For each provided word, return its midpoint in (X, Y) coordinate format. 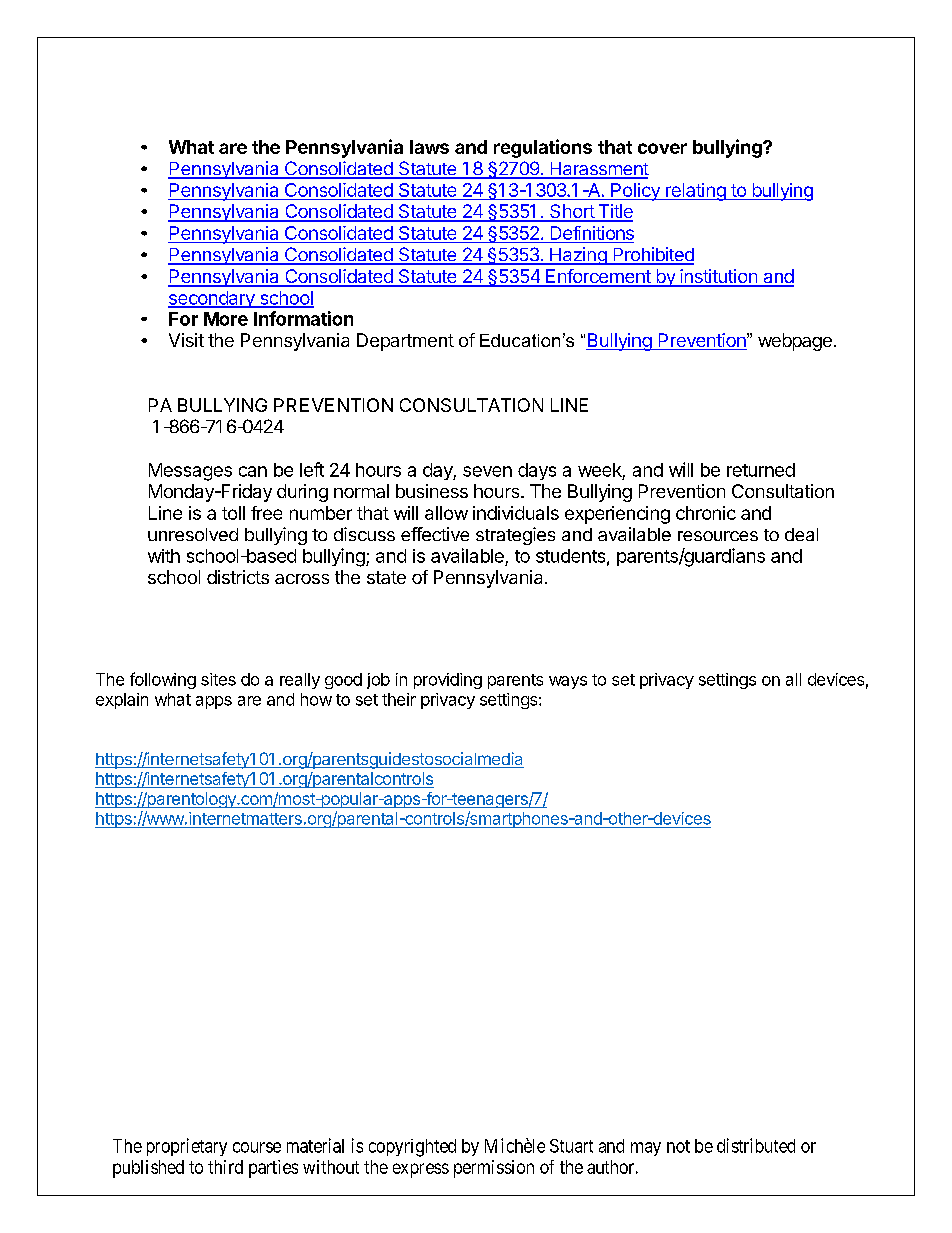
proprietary (187, 1147)
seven (487, 471)
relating (695, 192)
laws (429, 147)
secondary (212, 299)
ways (568, 682)
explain (122, 701)
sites (218, 679)
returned (761, 470)
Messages (190, 472)
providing (448, 681)
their (399, 699)
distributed (756, 1145)
